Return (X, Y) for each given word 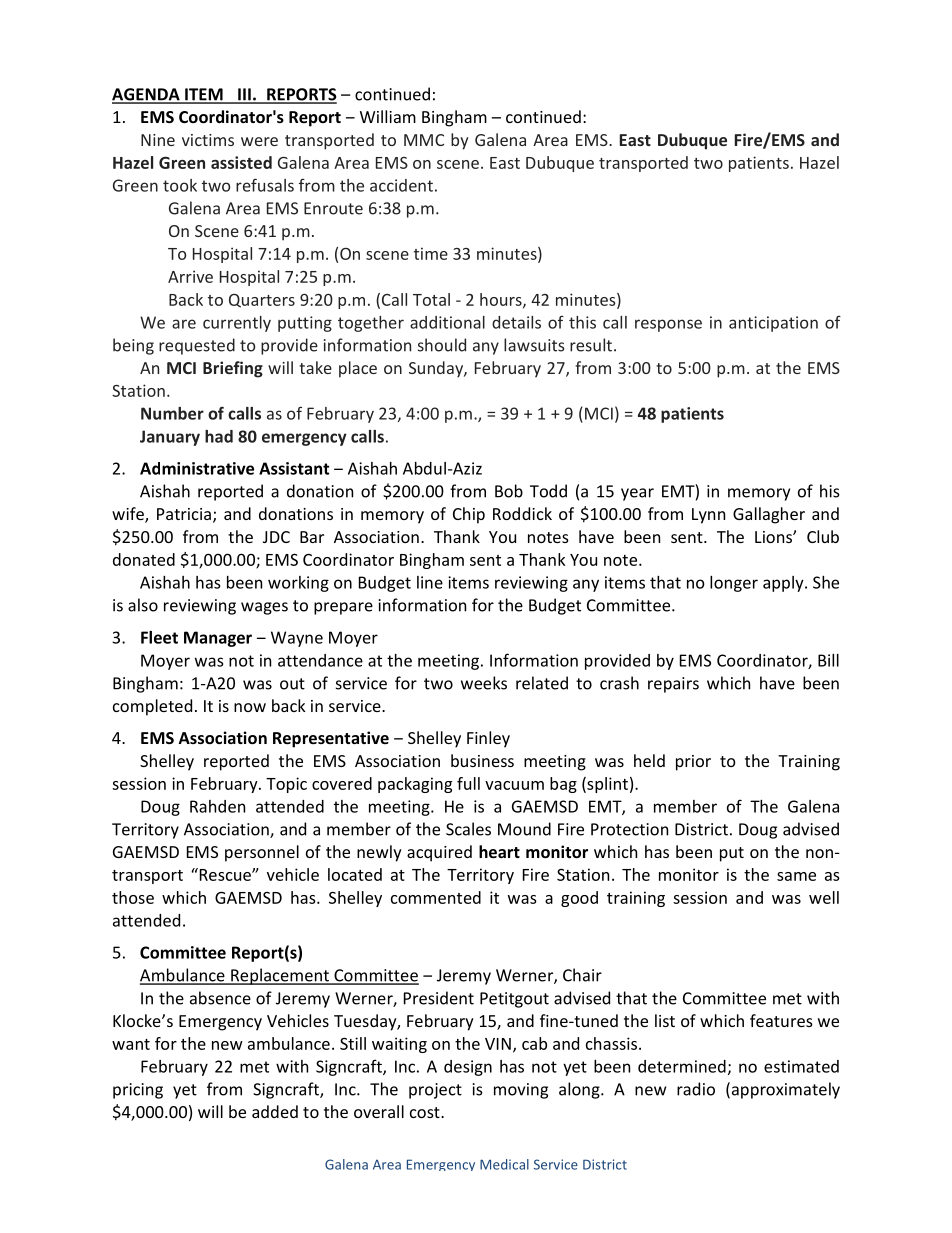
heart (499, 851)
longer (734, 584)
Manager (218, 639)
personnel (262, 853)
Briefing (233, 369)
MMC (424, 140)
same (796, 876)
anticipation (773, 324)
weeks (484, 683)
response (668, 325)
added (275, 1111)
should (442, 345)
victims (208, 140)
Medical (504, 1164)
